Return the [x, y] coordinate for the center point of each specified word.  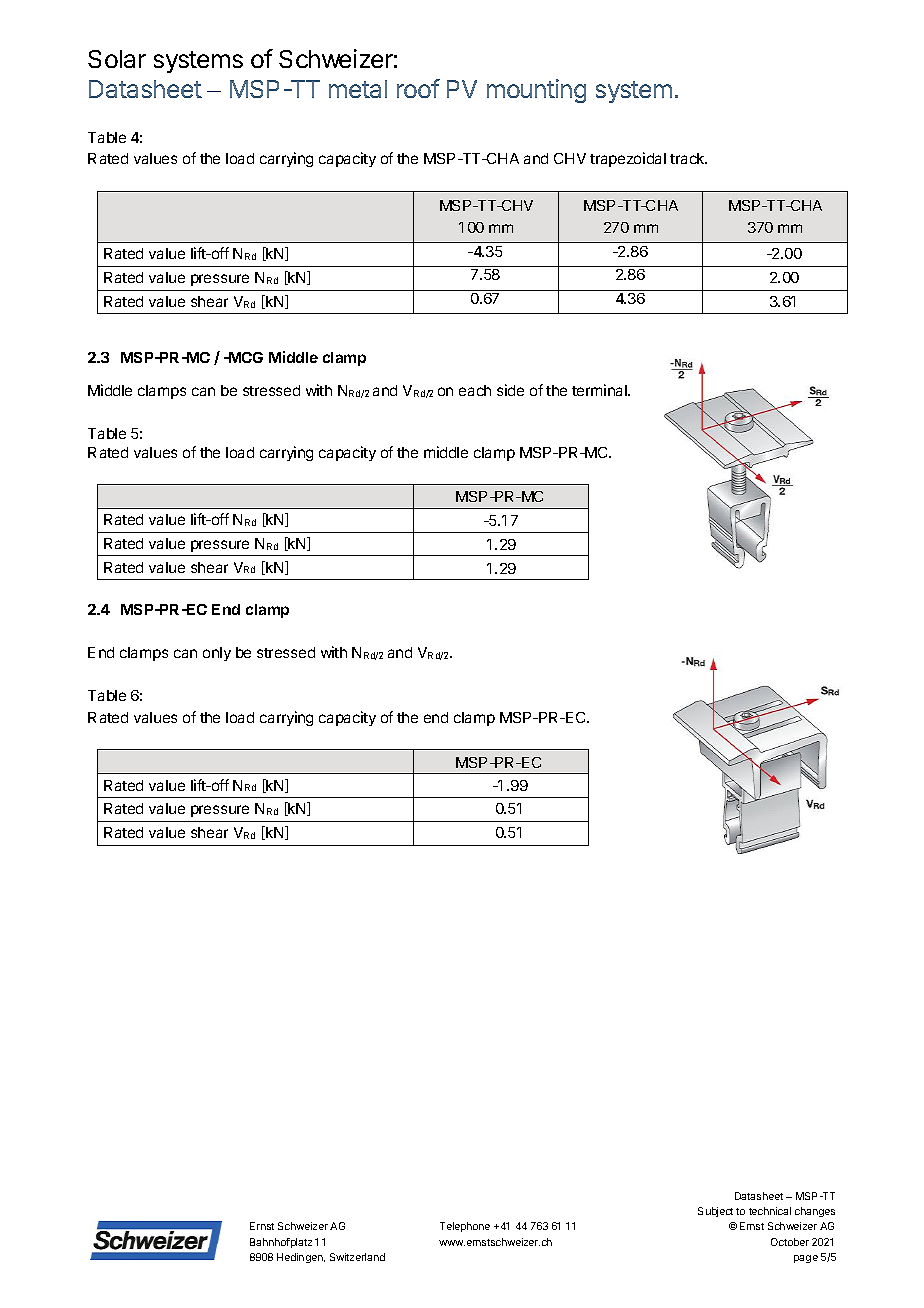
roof [418, 88]
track [688, 158]
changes [815, 1212]
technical [770, 1211]
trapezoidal [628, 159]
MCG [245, 357]
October [790, 1242]
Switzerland [357, 1257]
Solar [117, 59]
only [217, 654]
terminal [600, 390]
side [510, 390]
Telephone [465, 1227]
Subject [715, 1212]
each [475, 390]
